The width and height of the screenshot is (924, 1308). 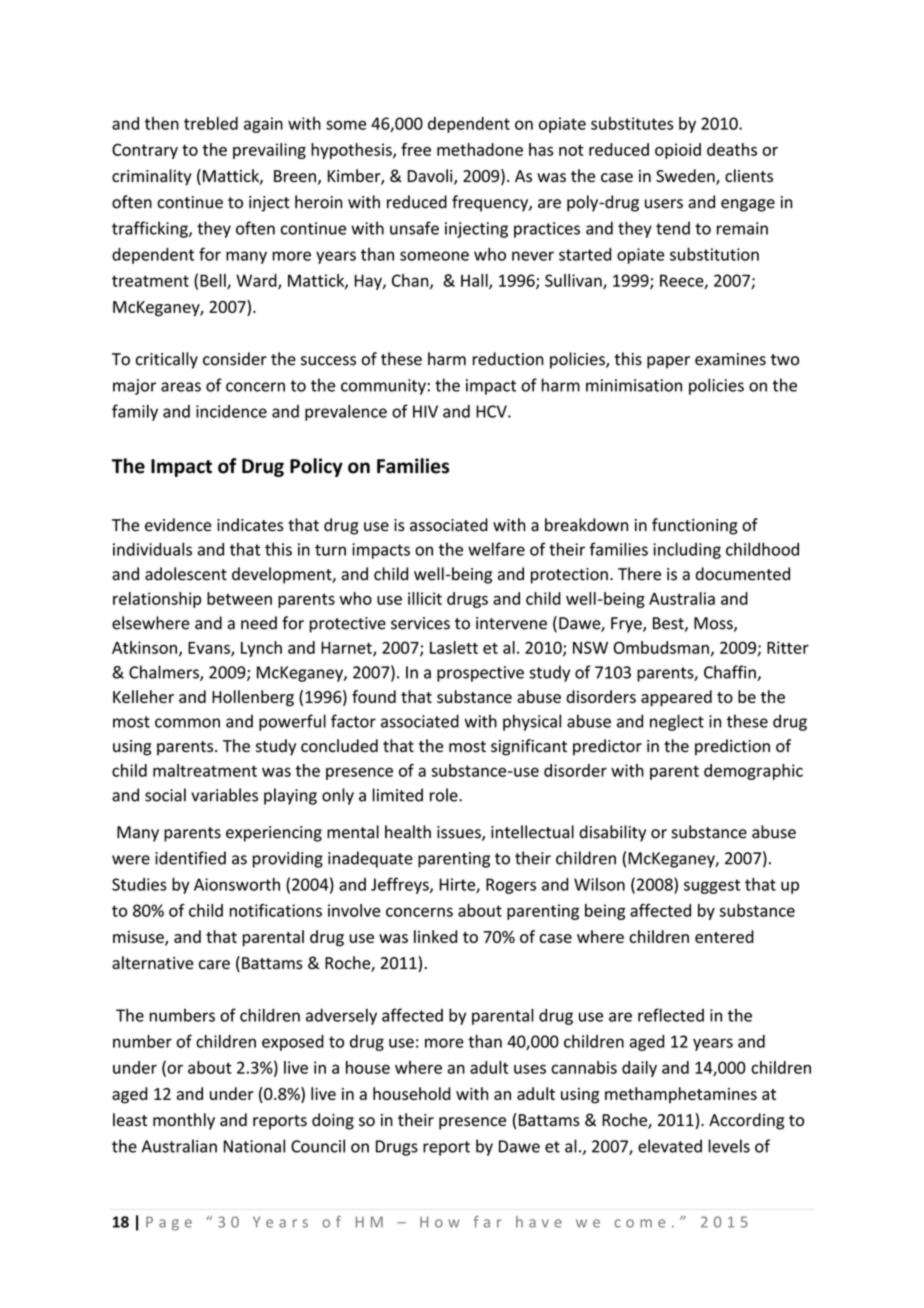 What do you see at coordinates (454, 647) in the screenshot?
I see `Laslett` at bounding box center [454, 647].
